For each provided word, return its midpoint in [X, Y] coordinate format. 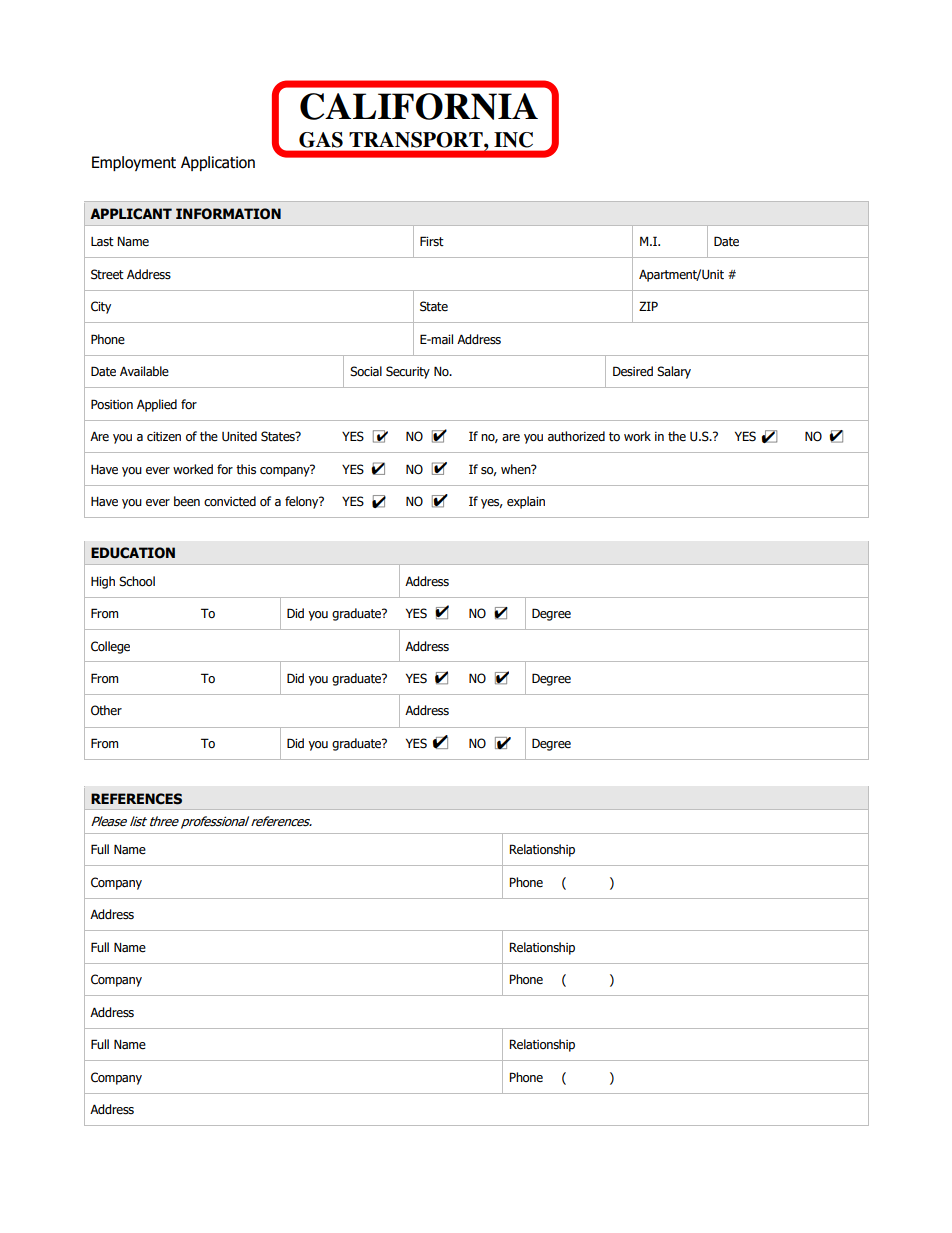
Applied [157, 405]
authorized [576, 436]
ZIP [648, 306]
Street [107, 274]
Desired [633, 371]
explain [526, 502]
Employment [134, 163]
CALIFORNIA [419, 106]
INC [513, 140]
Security [408, 372]
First [432, 241]
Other [106, 710]
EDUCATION [133, 553]
